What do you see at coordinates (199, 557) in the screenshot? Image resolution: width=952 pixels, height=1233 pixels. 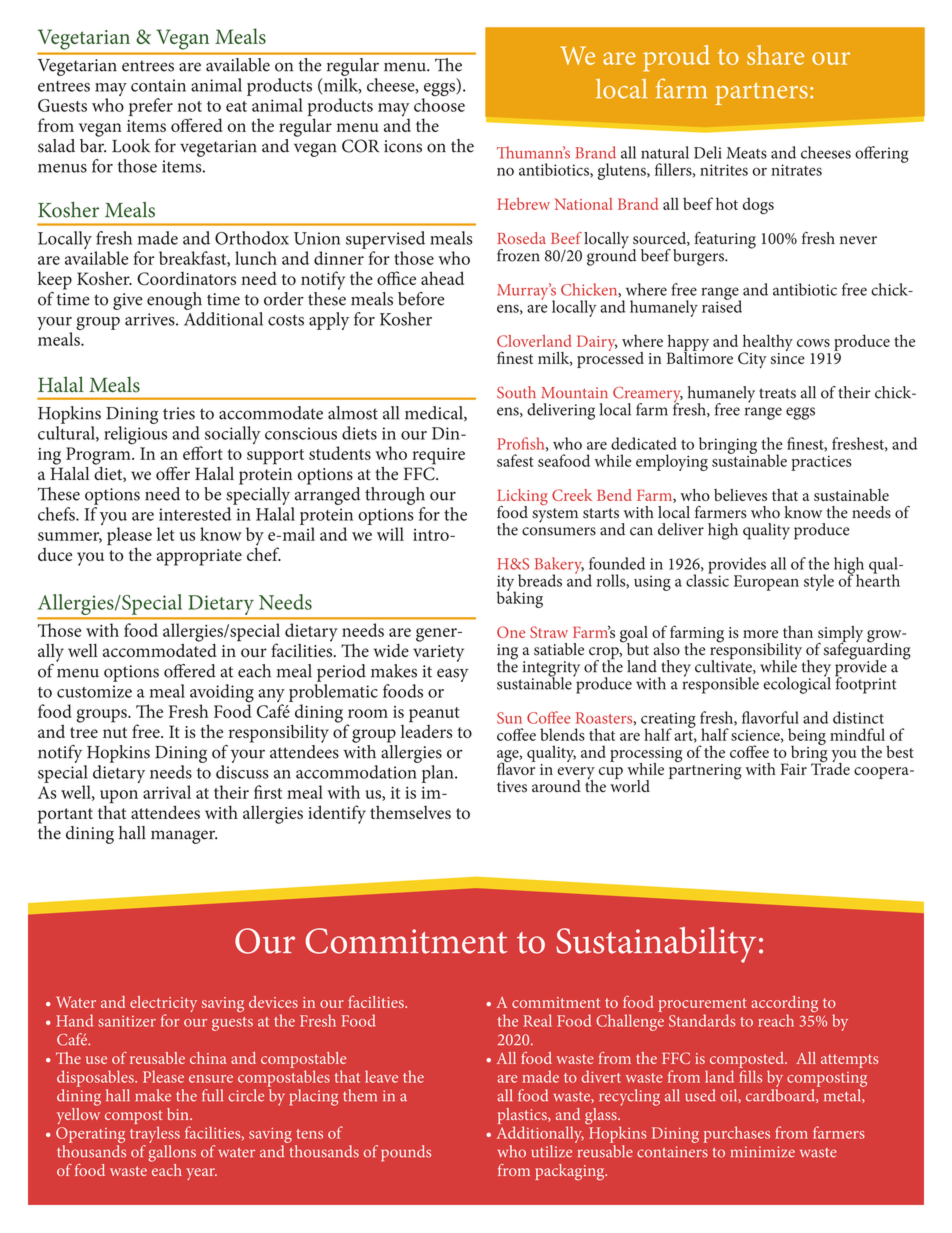 I see `appropriate` at bounding box center [199, 557].
